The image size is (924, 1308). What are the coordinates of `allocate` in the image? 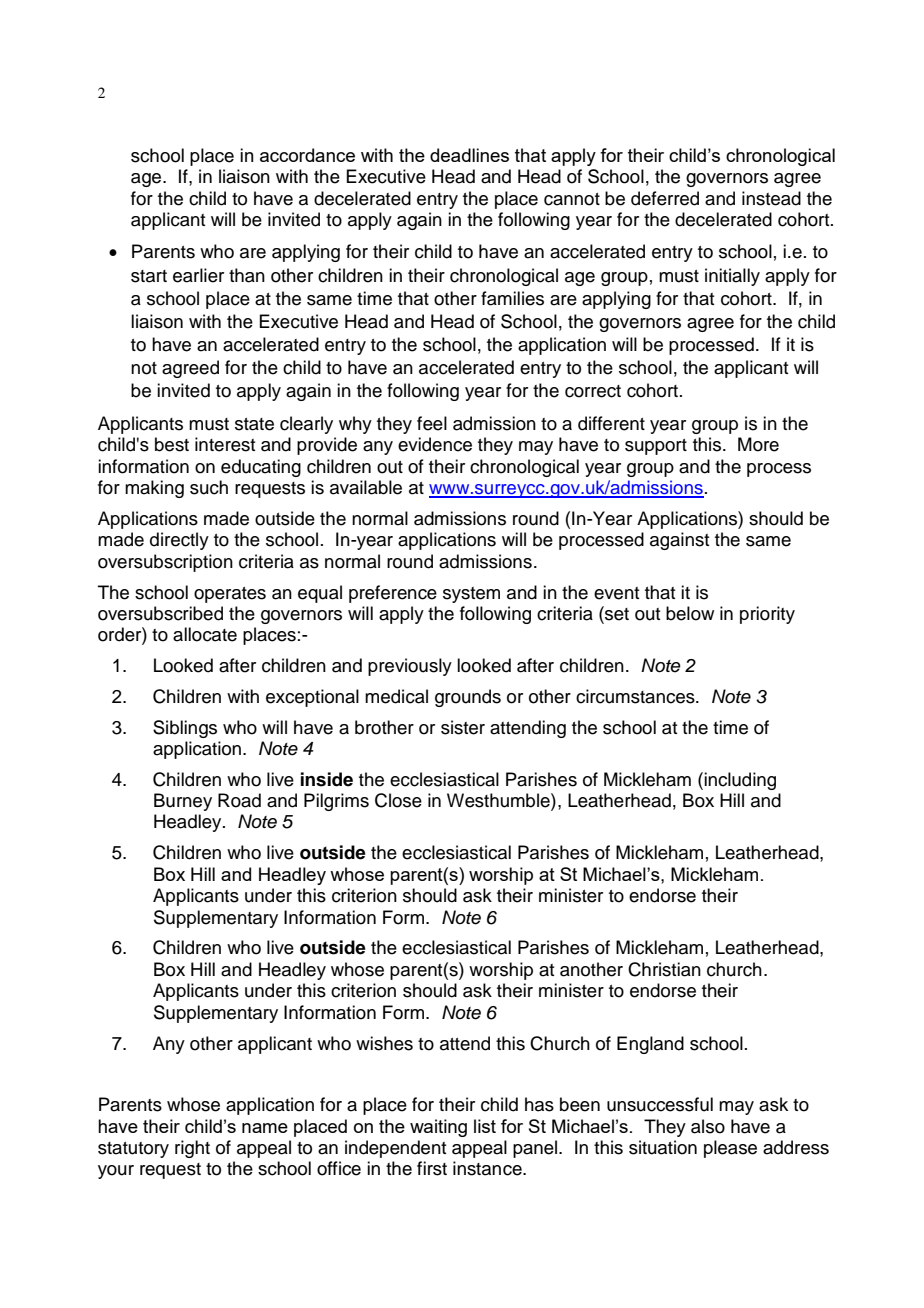 It's located at (205, 634).
